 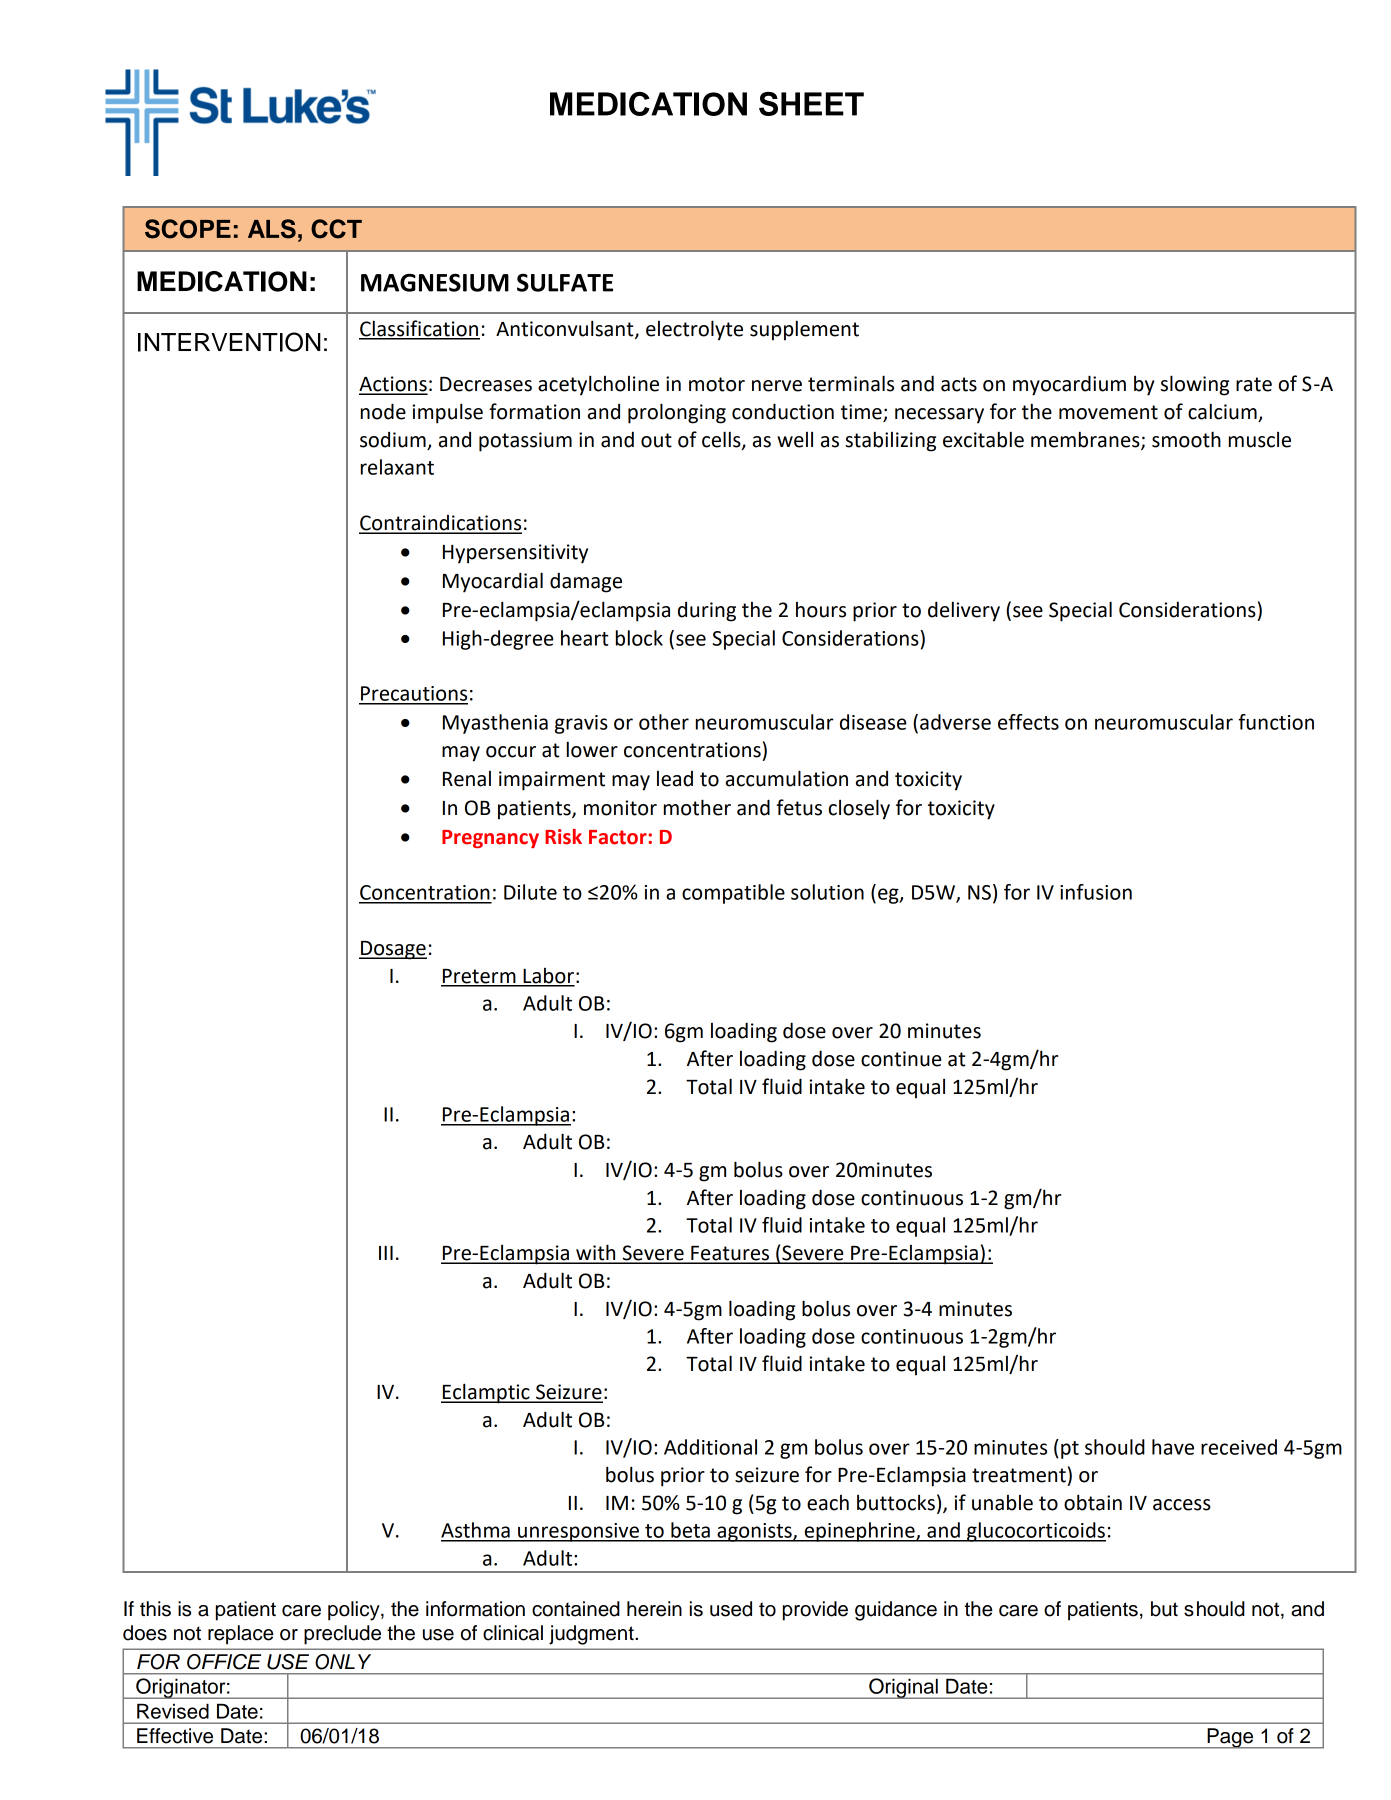 What do you see at coordinates (1230, 1738) in the screenshot?
I see `Page` at bounding box center [1230, 1738].
